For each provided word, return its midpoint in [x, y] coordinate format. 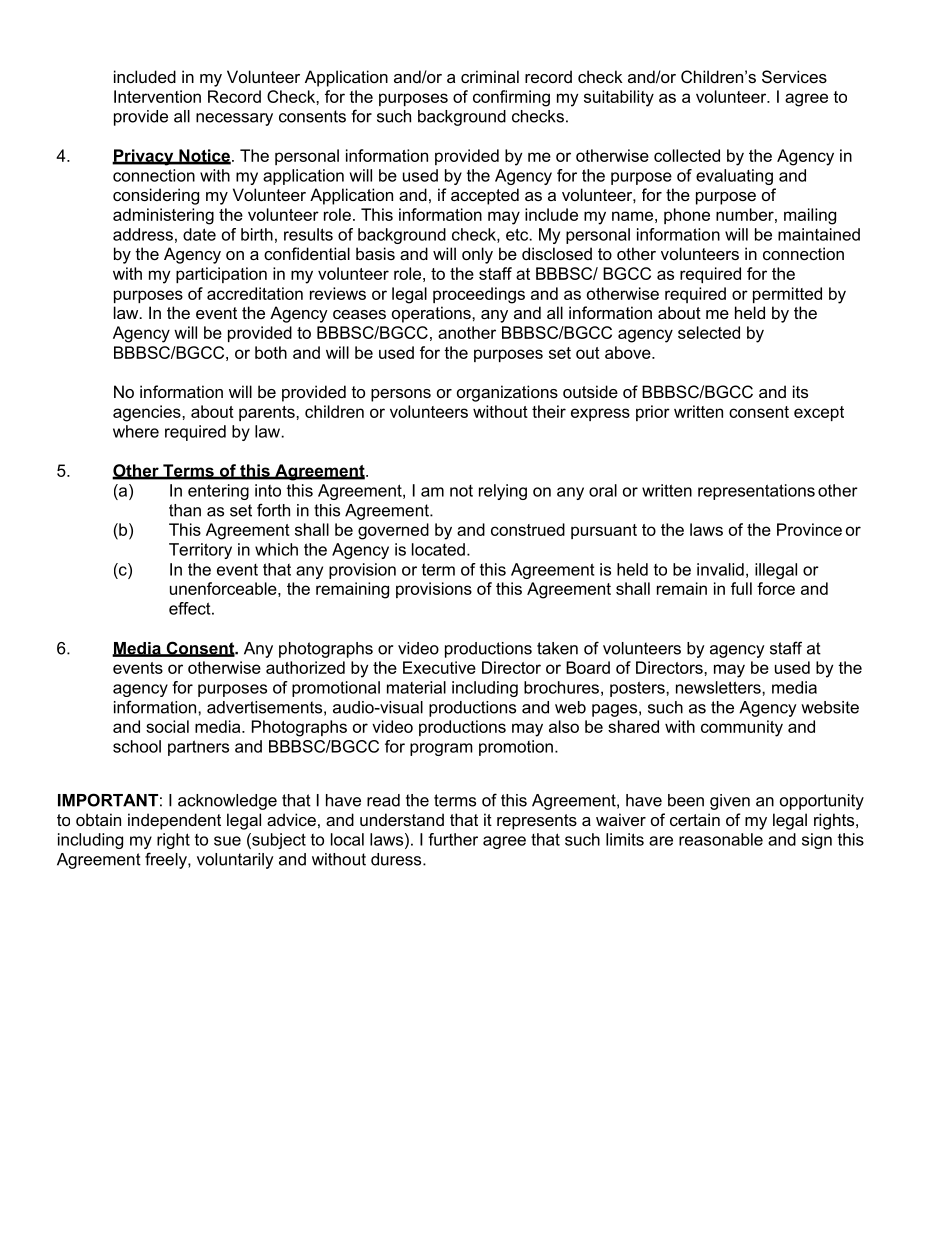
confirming [511, 98]
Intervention [157, 96]
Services [794, 76]
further [453, 839]
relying [503, 492]
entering [218, 492]
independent [174, 821]
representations [756, 492]
